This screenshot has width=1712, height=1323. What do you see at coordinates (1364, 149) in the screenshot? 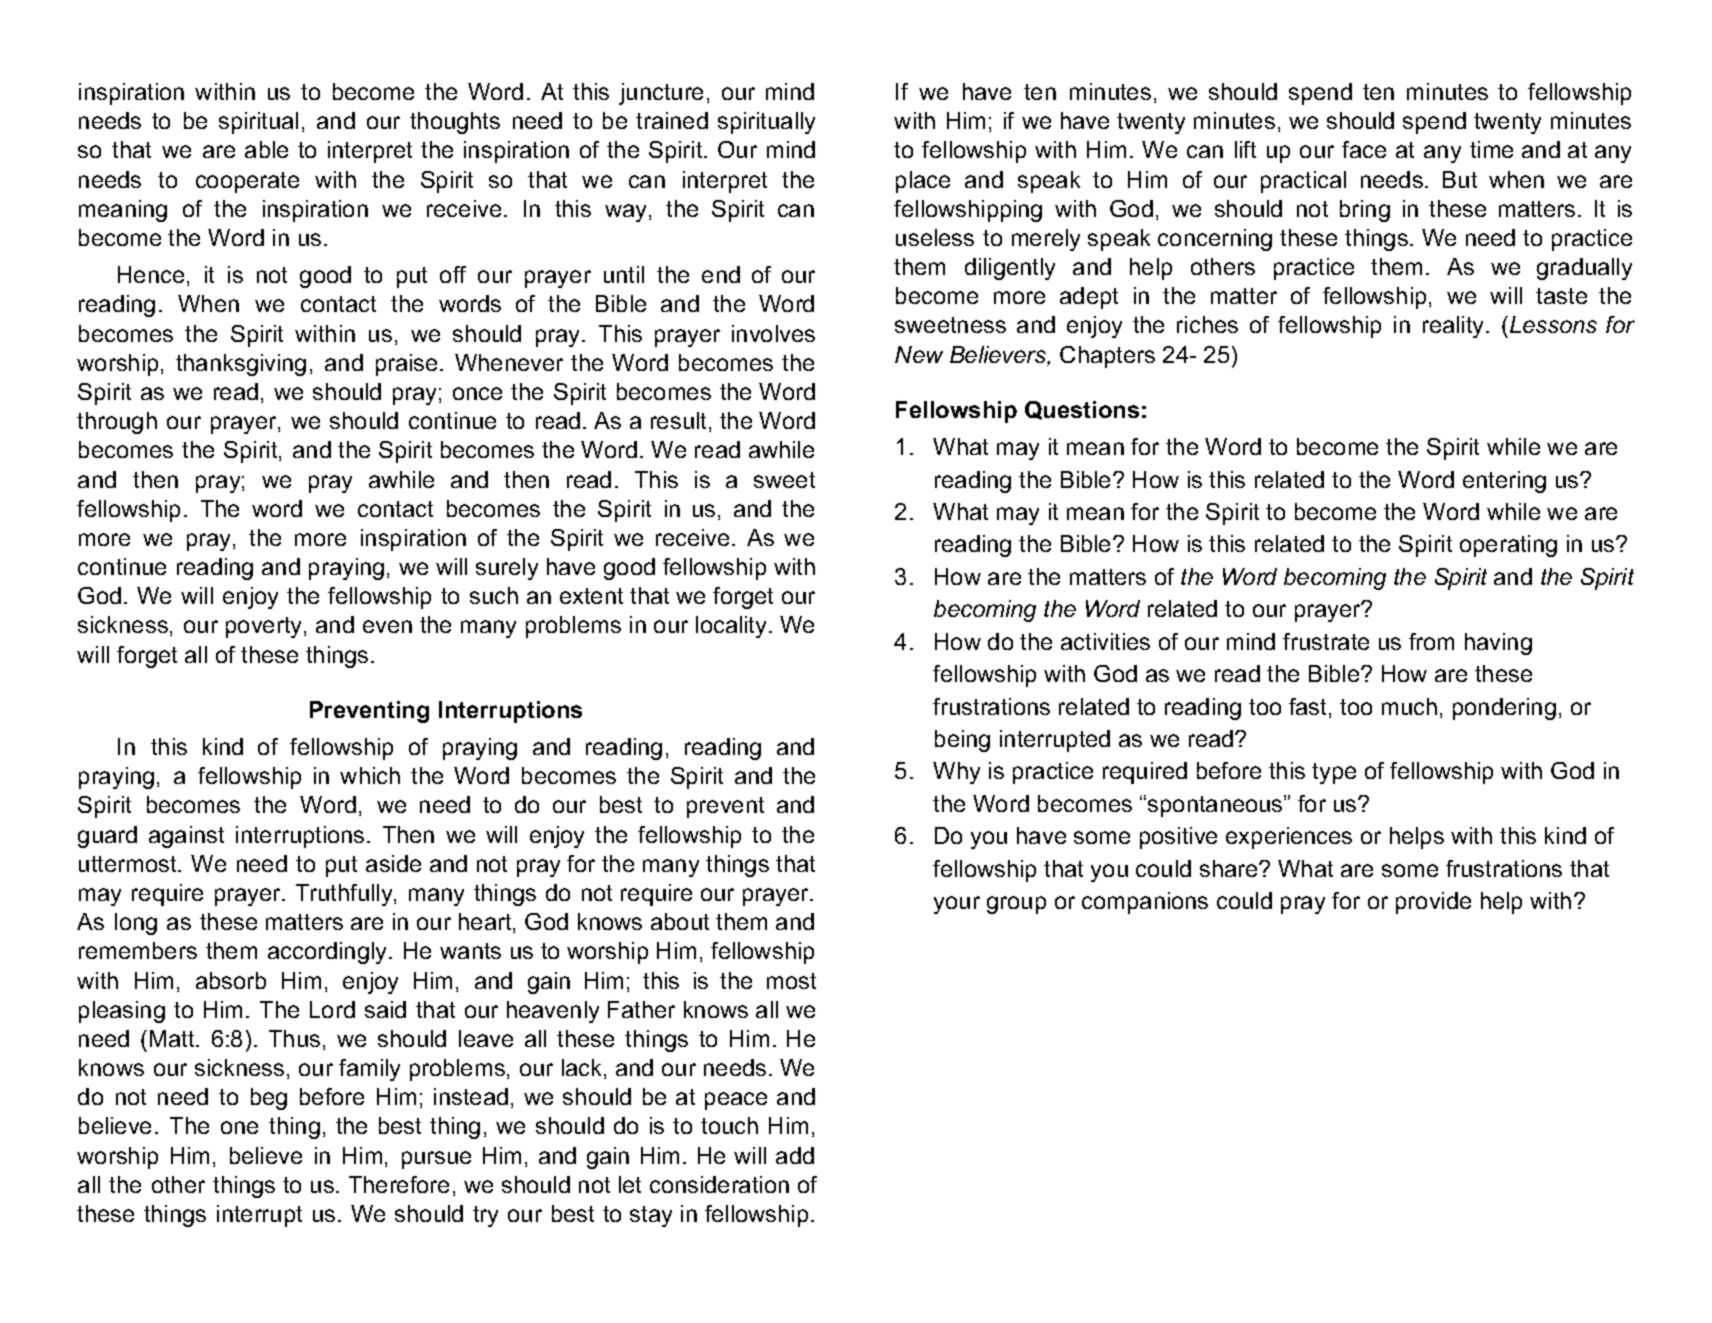
I see `face` at bounding box center [1364, 149].
